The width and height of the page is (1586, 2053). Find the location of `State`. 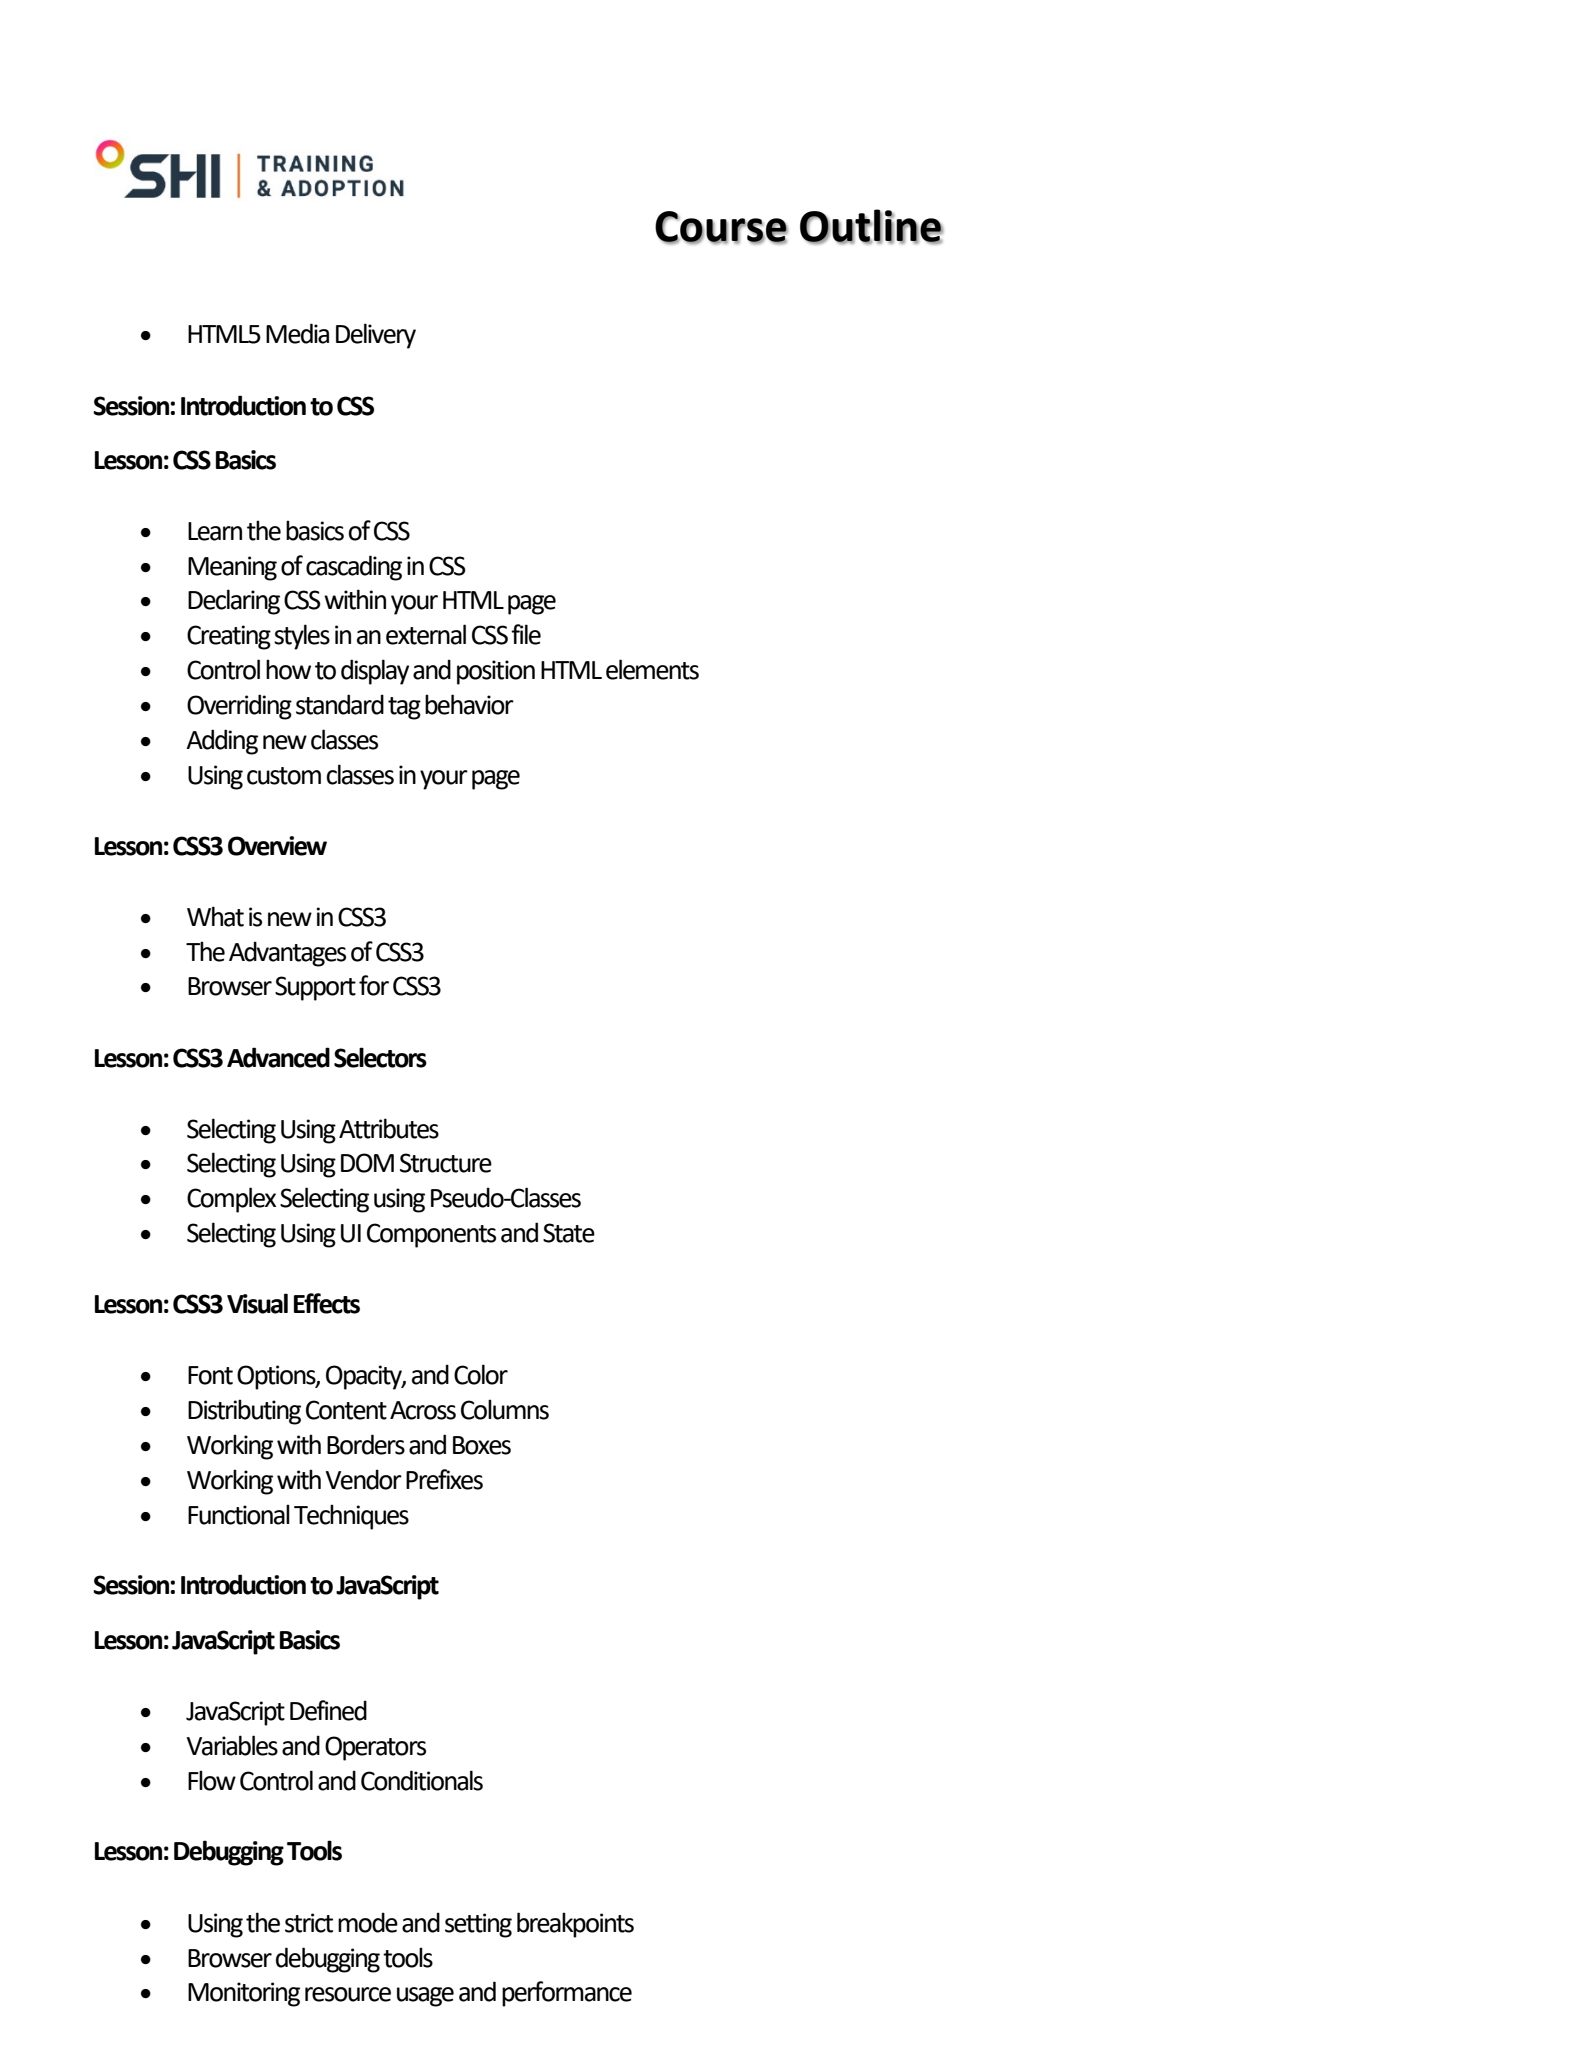

State is located at coordinates (569, 1233).
